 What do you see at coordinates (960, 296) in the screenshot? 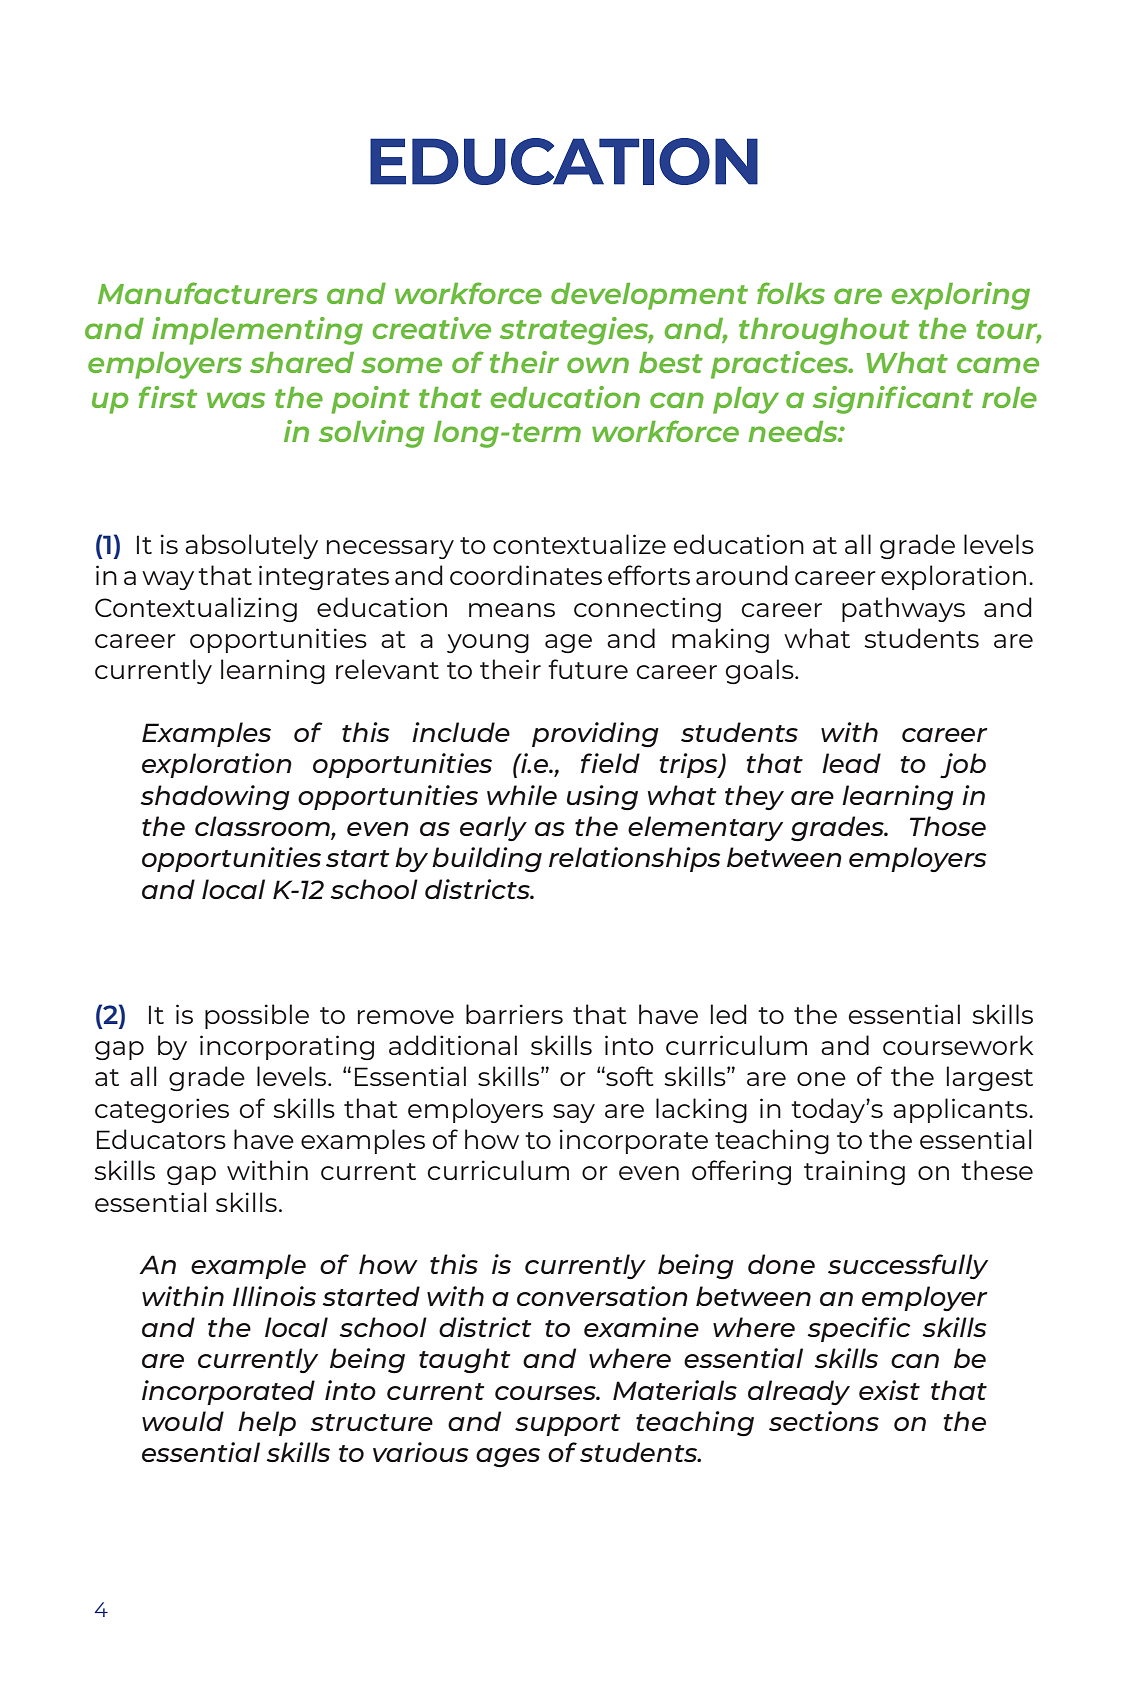
I see `exploring` at bounding box center [960, 296].
